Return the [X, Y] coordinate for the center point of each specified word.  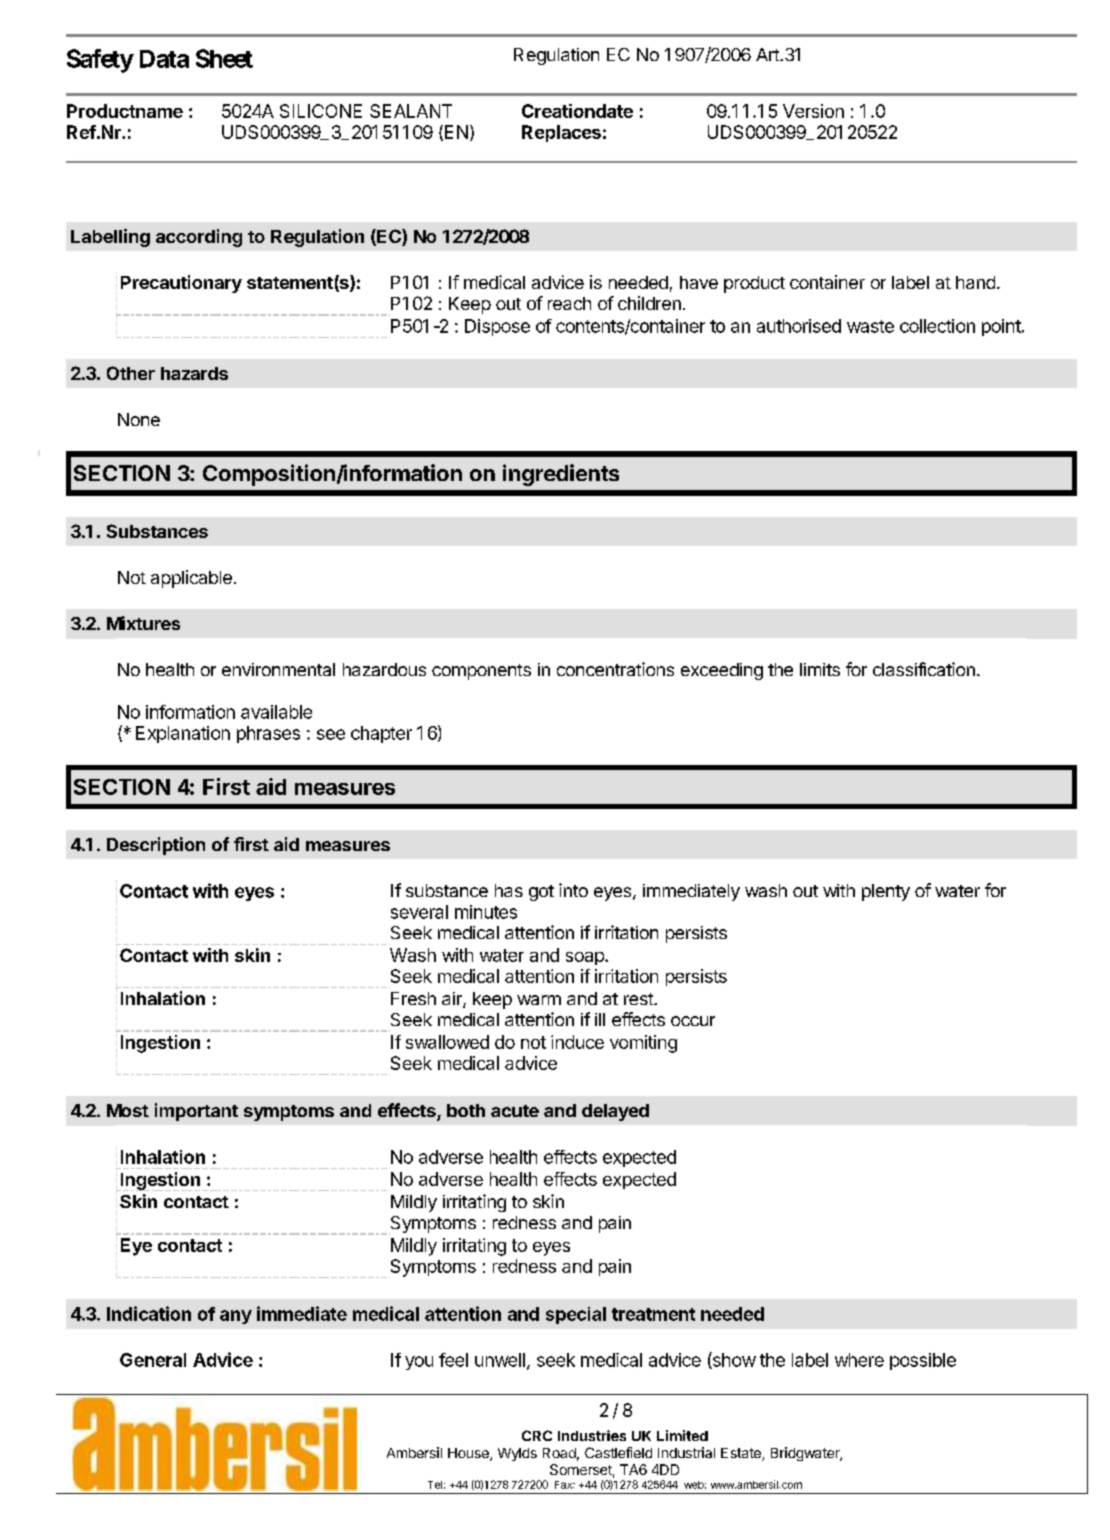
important [196, 1112]
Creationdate [577, 111]
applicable [191, 579]
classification [924, 669]
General [153, 1360]
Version [813, 111]
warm [539, 1000]
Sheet [224, 58]
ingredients [561, 475]
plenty [886, 892]
